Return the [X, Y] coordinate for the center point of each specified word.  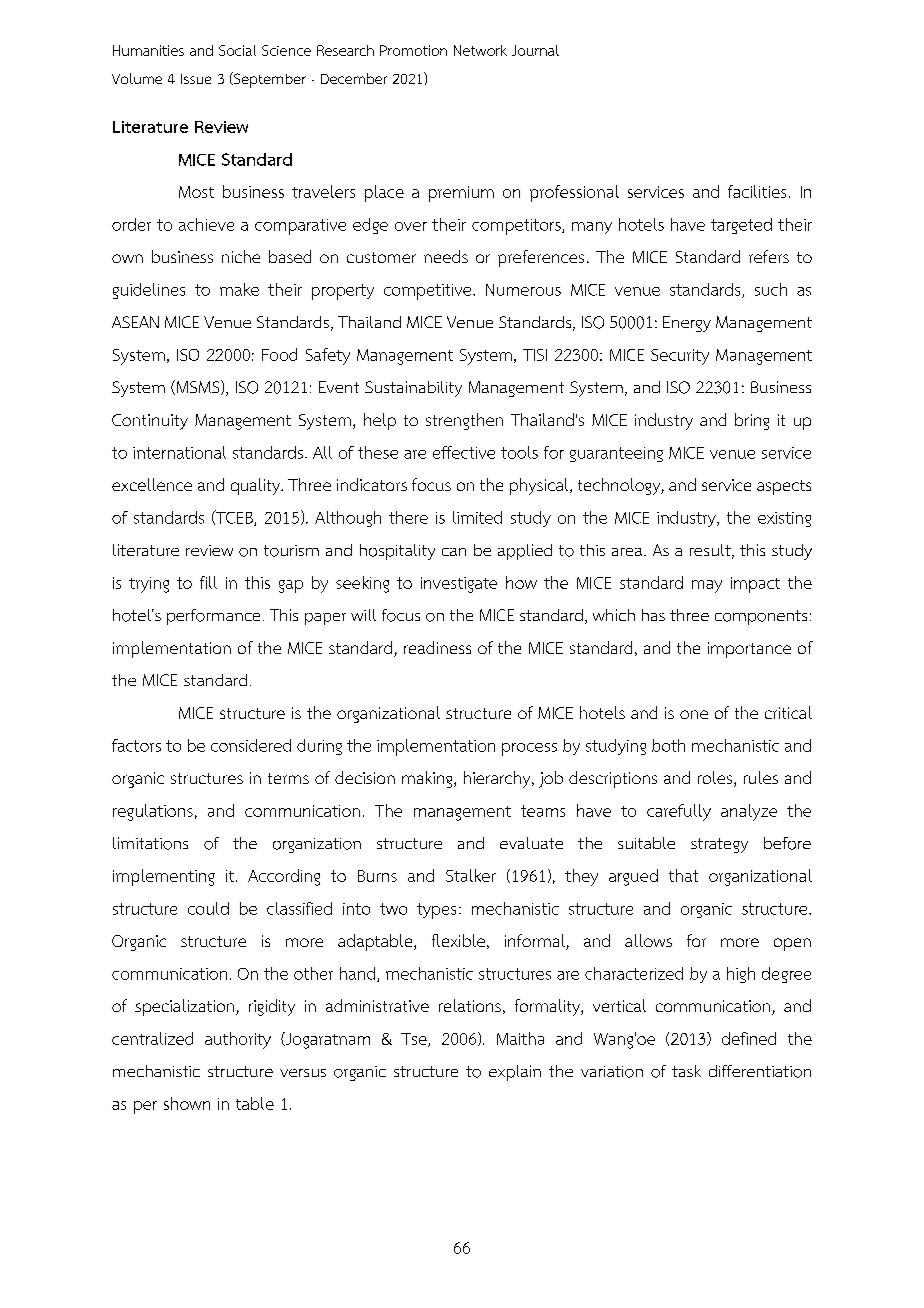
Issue [196, 79]
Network [480, 50]
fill [208, 582]
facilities [757, 191]
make [239, 289]
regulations [153, 812]
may [707, 586]
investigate [459, 585]
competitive [429, 292]
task [686, 1071]
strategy [719, 845]
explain [515, 1073]
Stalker [471, 875]
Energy [687, 324]
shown [187, 1103]
